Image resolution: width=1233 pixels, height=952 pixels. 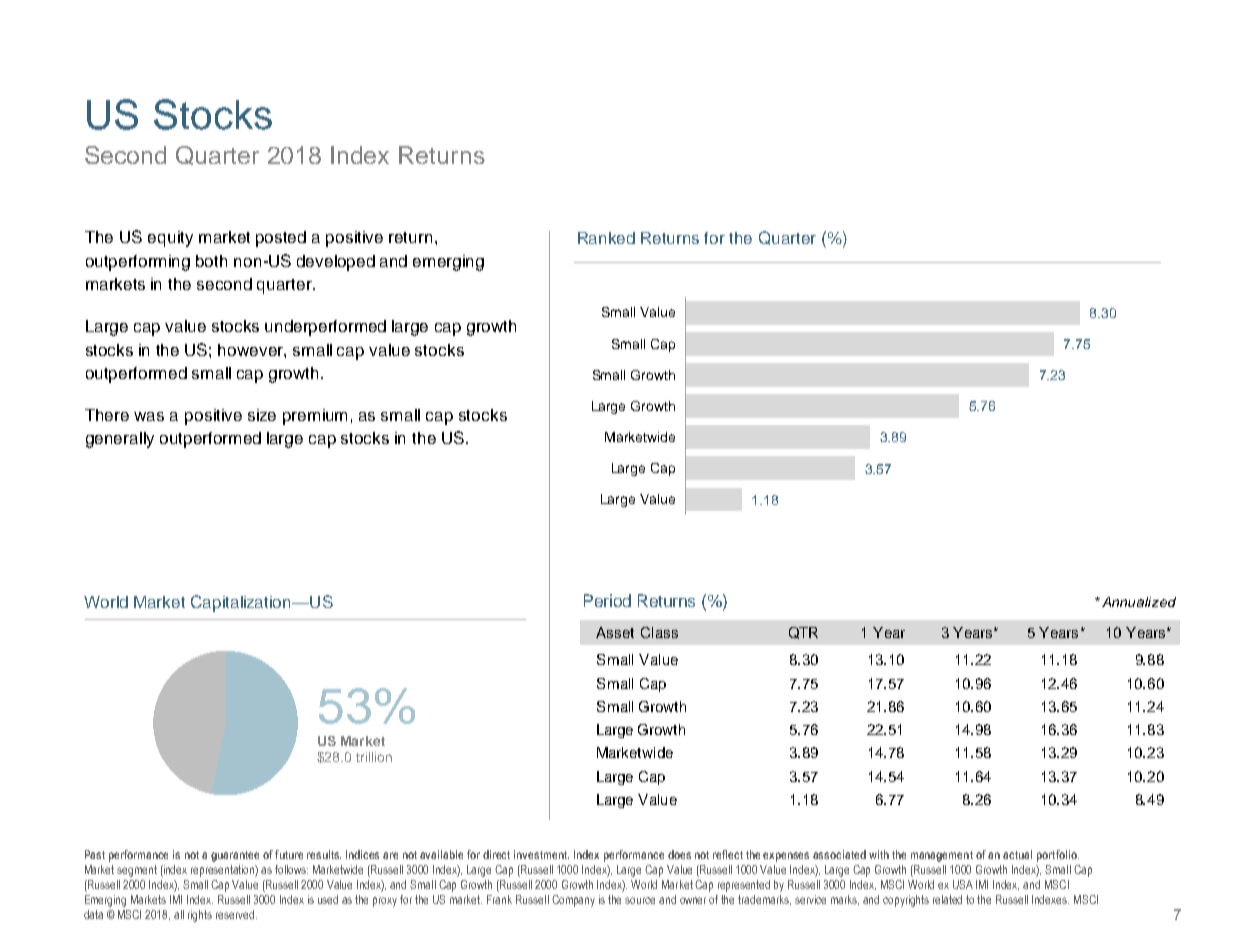 What do you see at coordinates (262, 415) in the screenshot?
I see `size` at bounding box center [262, 415].
